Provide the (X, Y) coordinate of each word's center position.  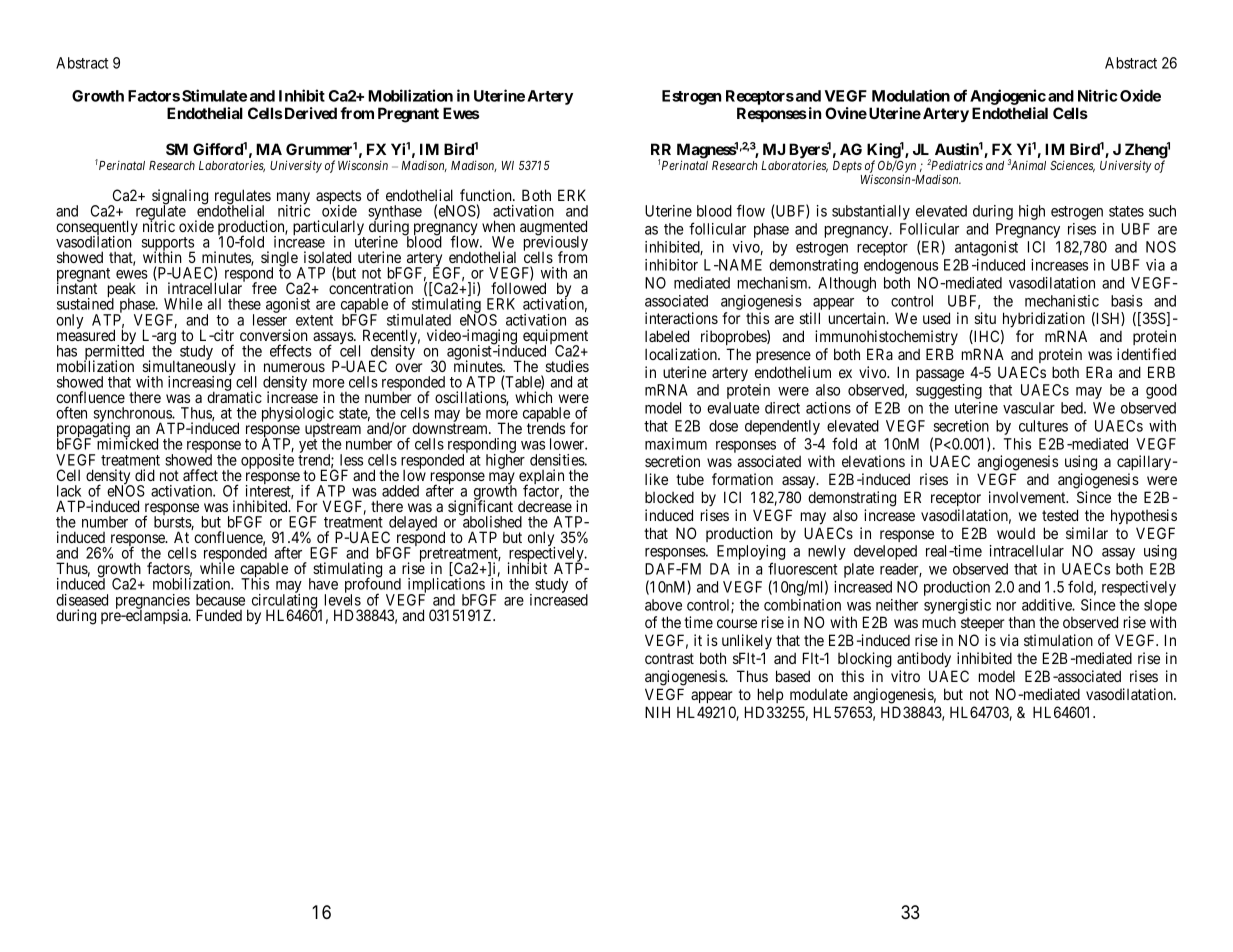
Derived (309, 113)
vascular (1029, 408)
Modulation (911, 95)
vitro (905, 676)
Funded (219, 615)
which (533, 397)
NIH (657, 712)
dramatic (234, 396)
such (1162, 211)
